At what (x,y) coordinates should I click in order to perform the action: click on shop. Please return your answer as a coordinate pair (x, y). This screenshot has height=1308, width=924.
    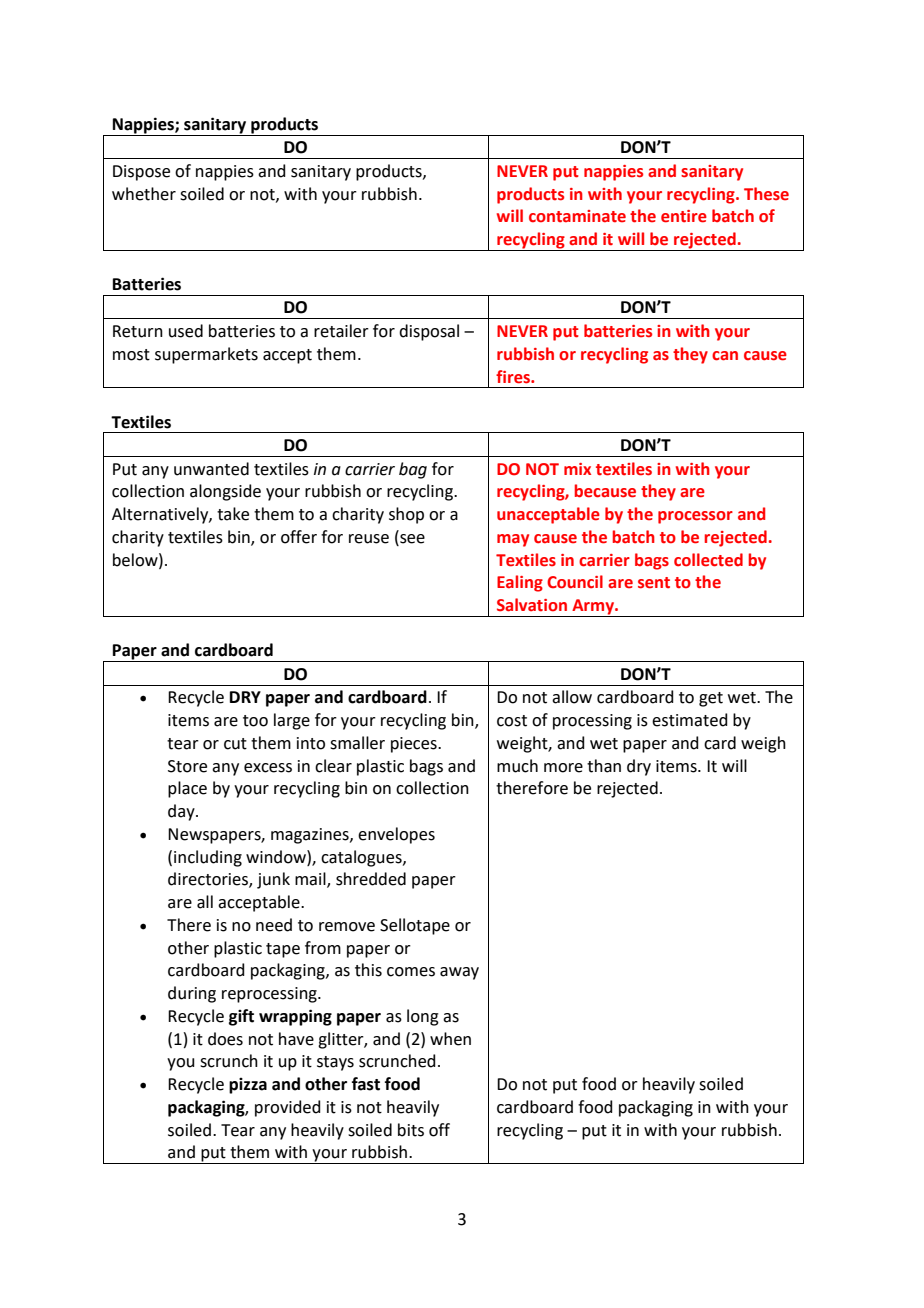
    Looking at the image, I should click on (406, 515).
